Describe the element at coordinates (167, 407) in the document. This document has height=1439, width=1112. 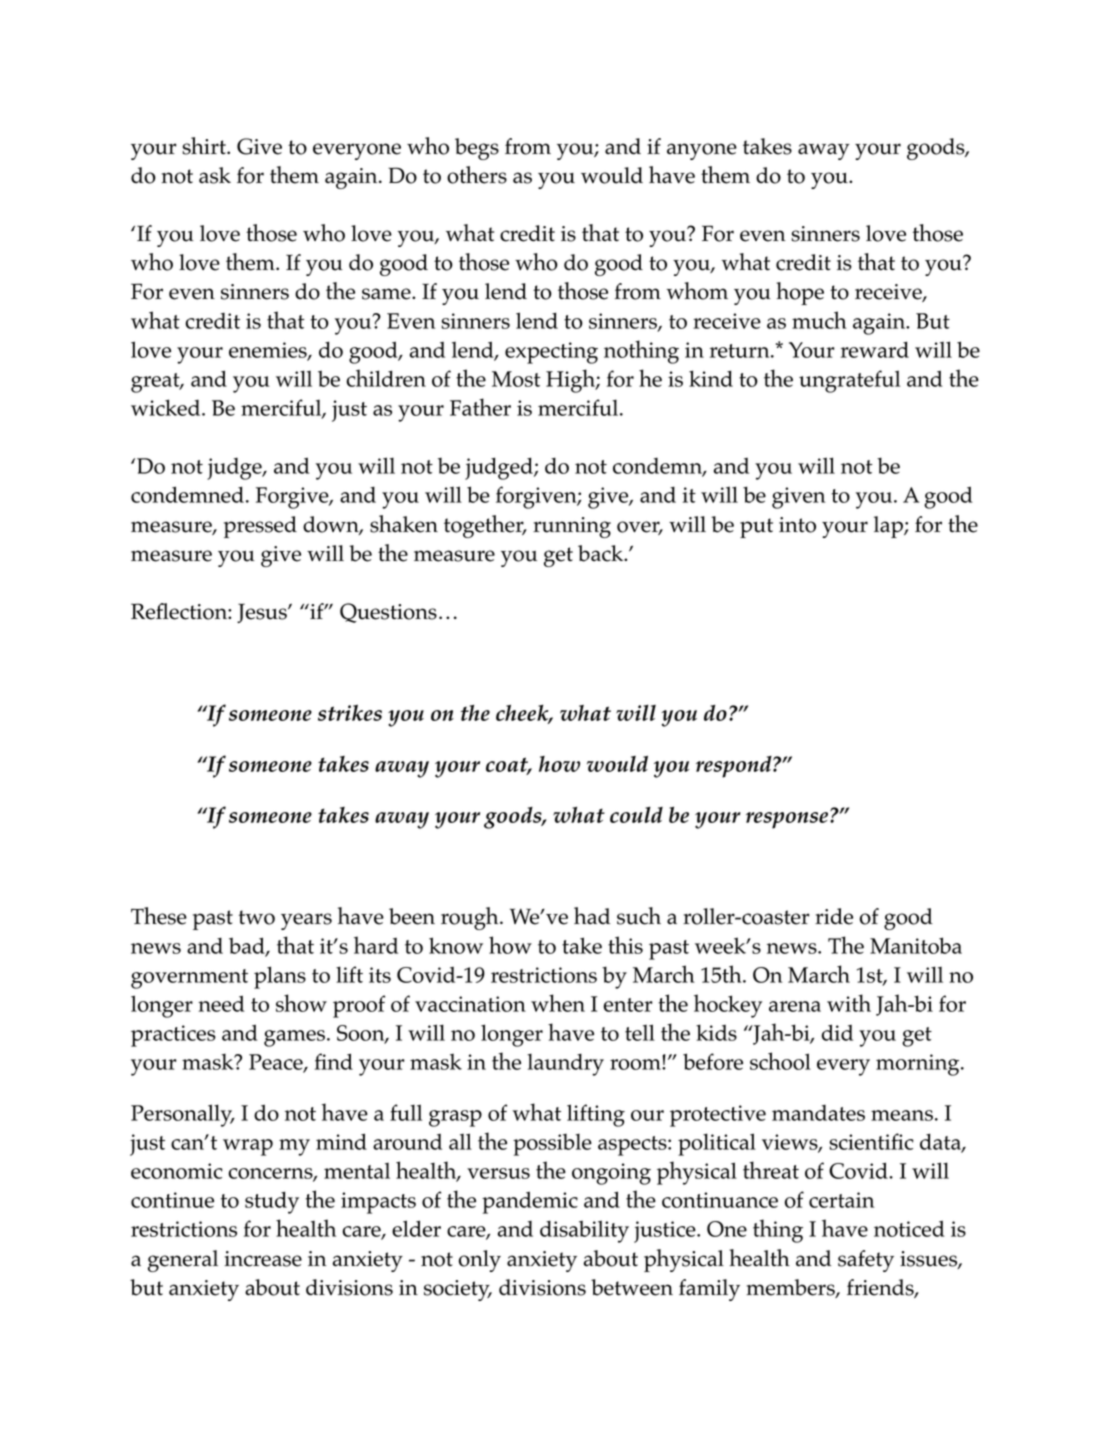
I see `wicked` at that location.
